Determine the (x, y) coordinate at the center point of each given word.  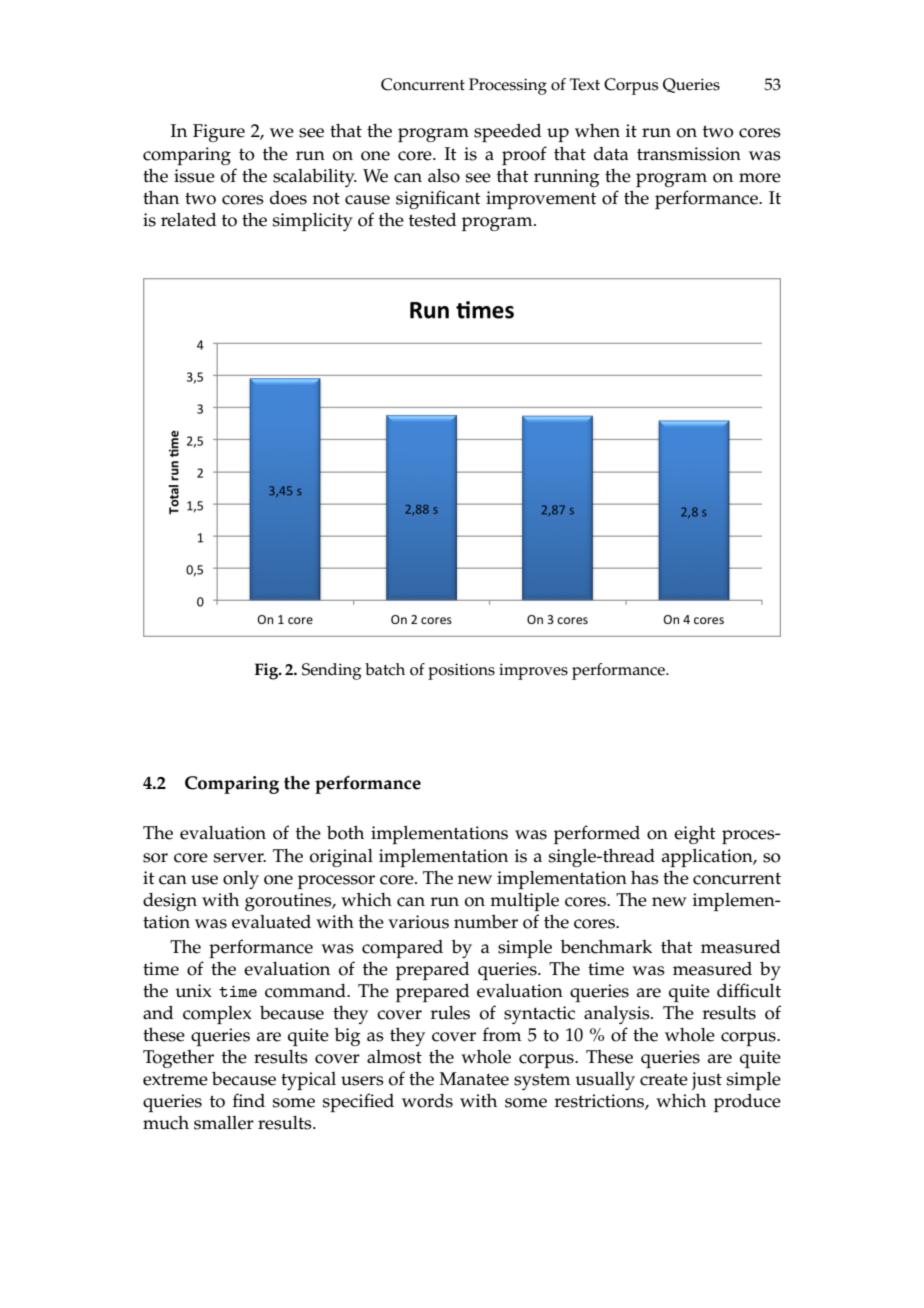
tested (433, 219)
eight (695, 834)
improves (533, 671)
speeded (508, 132)
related (189, 219)
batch (385, 669)
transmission (689, 154)
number (486, 921)
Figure (219, 133)
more (760, 178)
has (645, 878)
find (249, 1100)
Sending (331, 671)
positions (461, 671)
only (241, 879)
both (345, 832)
